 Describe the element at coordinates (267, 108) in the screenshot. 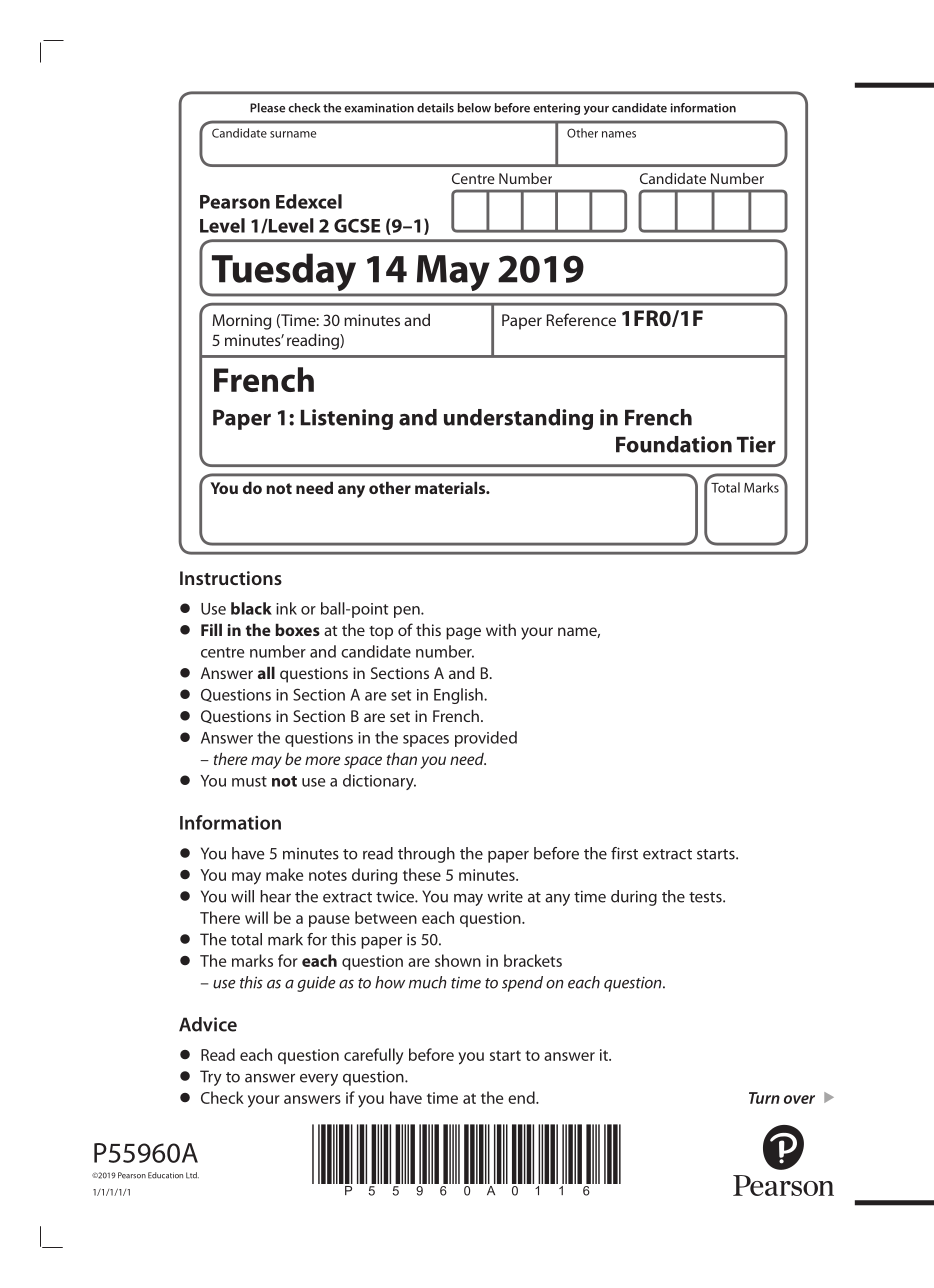

I see `Please` at that location.
